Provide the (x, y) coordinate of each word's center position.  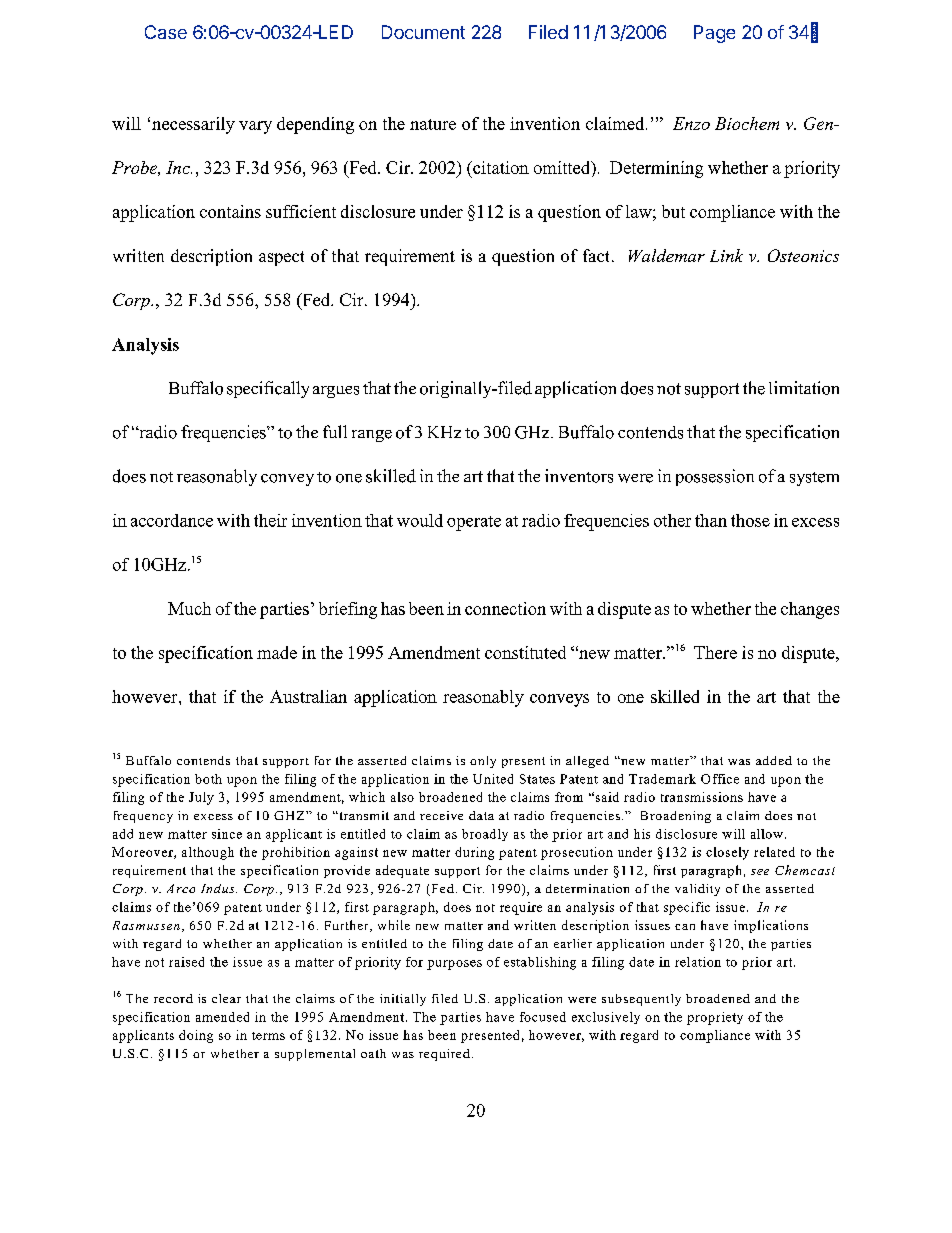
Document (423, 32)
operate (474, 523)
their (270, 520)
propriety (715, 1018)
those (750, 520)
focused (543, 1017)
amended (222, 1017)
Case (166, 32)
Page (714, 34)
